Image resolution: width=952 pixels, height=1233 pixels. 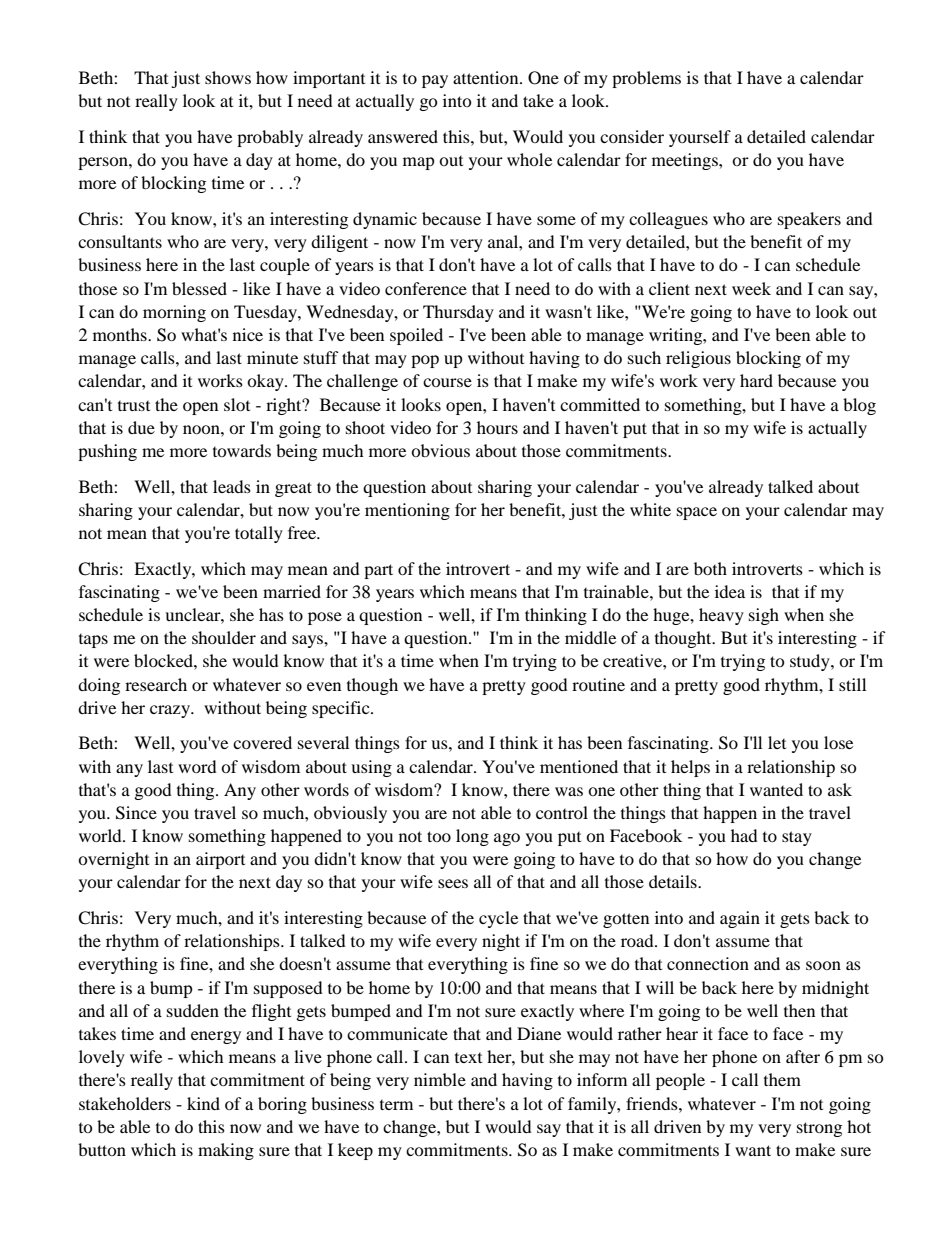 I want to click on Since, so click(x=136, y=813).
